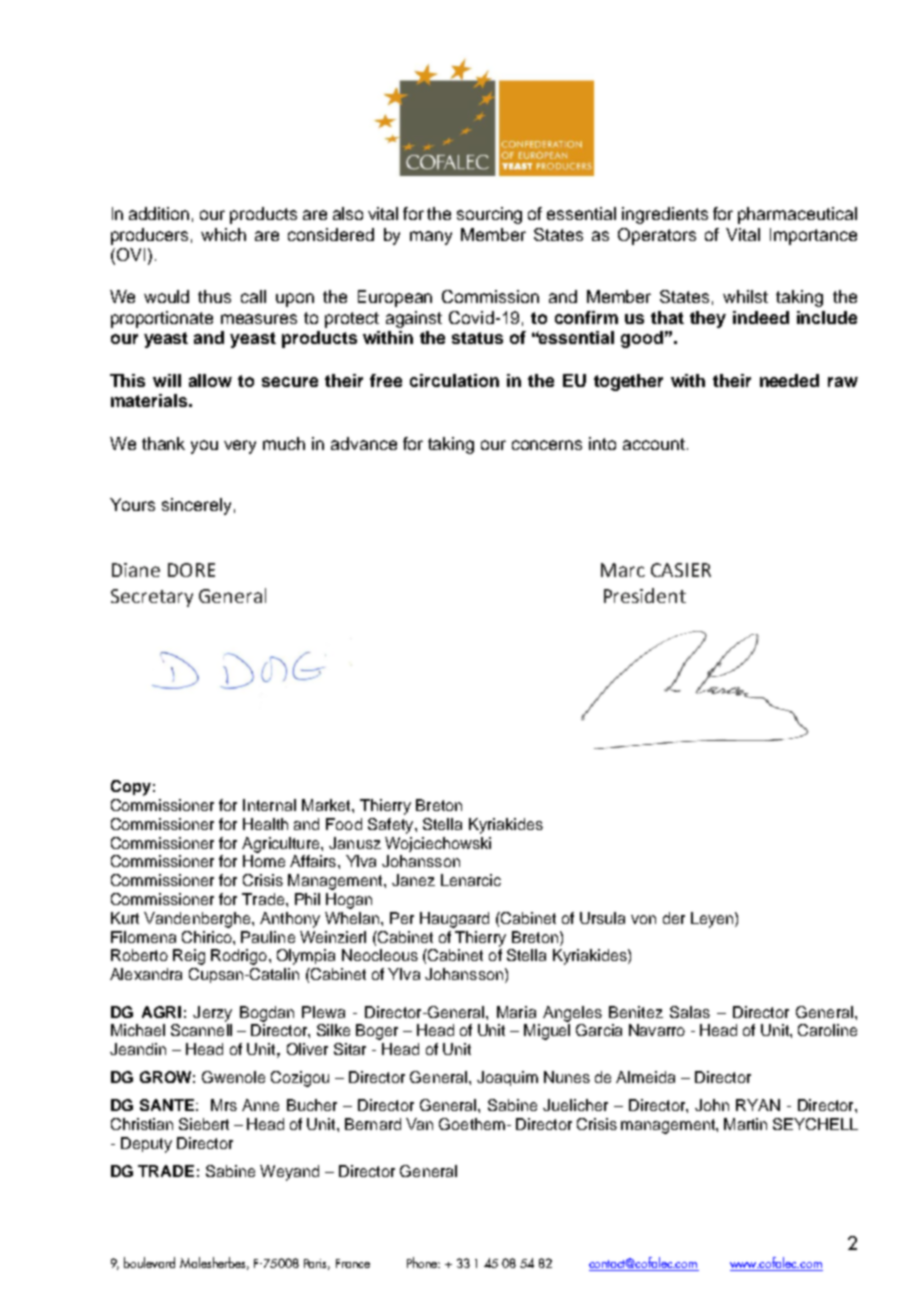 This screenshot has width=924, height=1308. Describe the element at coordinates (131, 788) in the screenshot. I see `Copy` at that location.
